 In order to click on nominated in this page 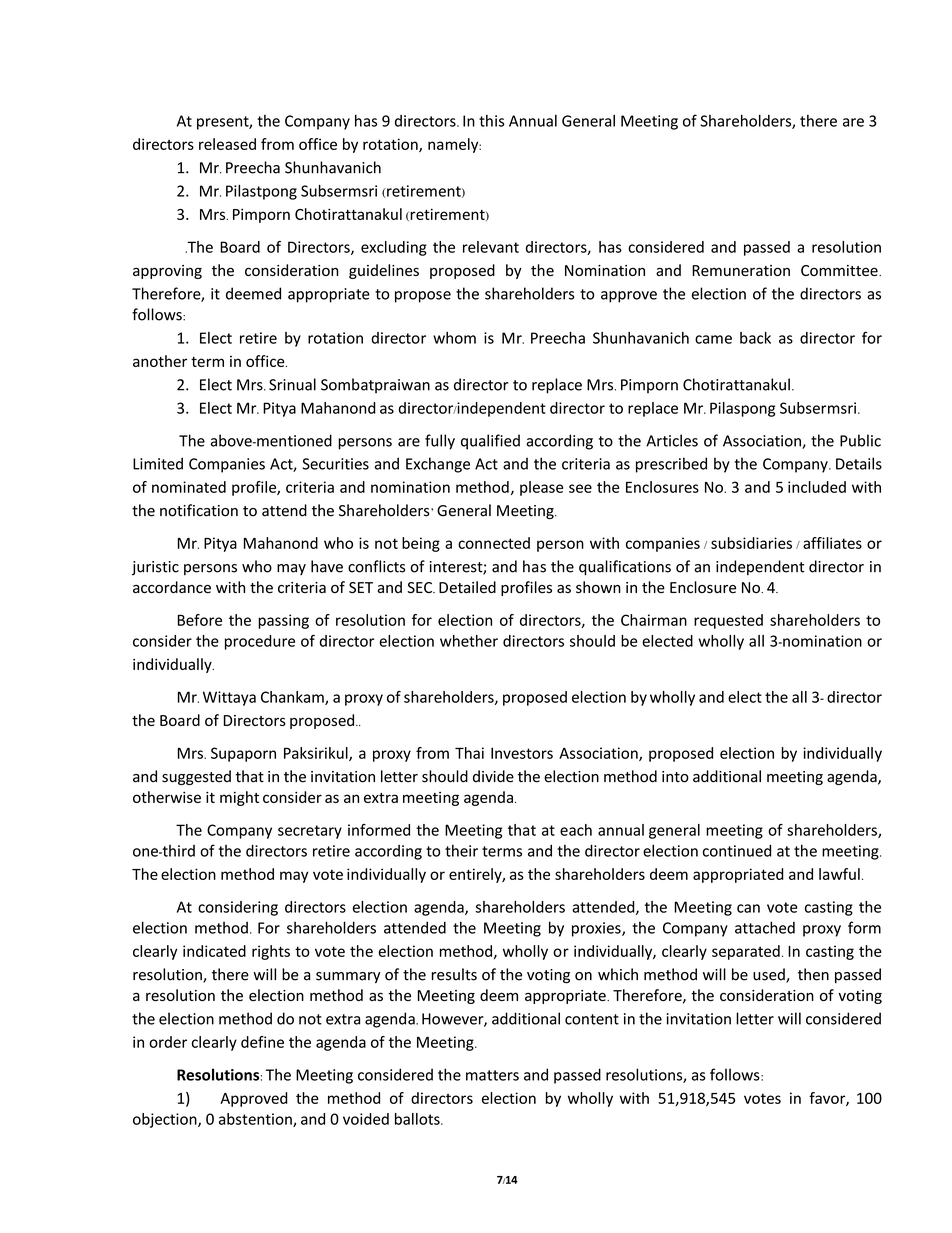, I will do `click(189, 487)`.
